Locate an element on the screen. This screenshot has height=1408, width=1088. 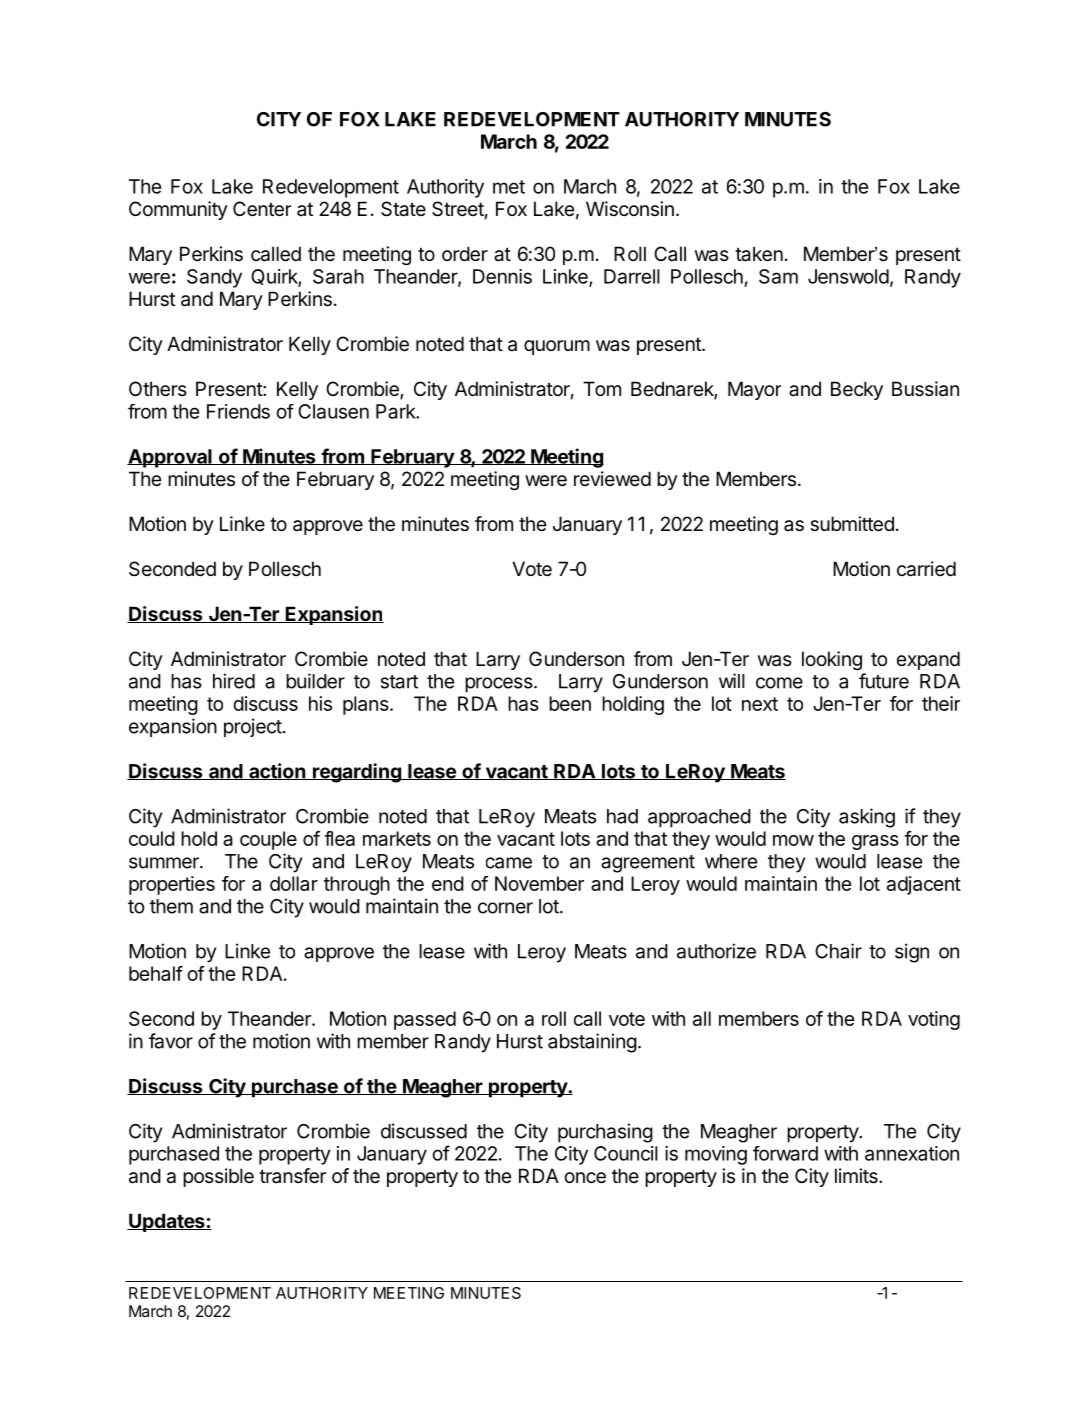
limits is located at coordinates (857, 1176).
